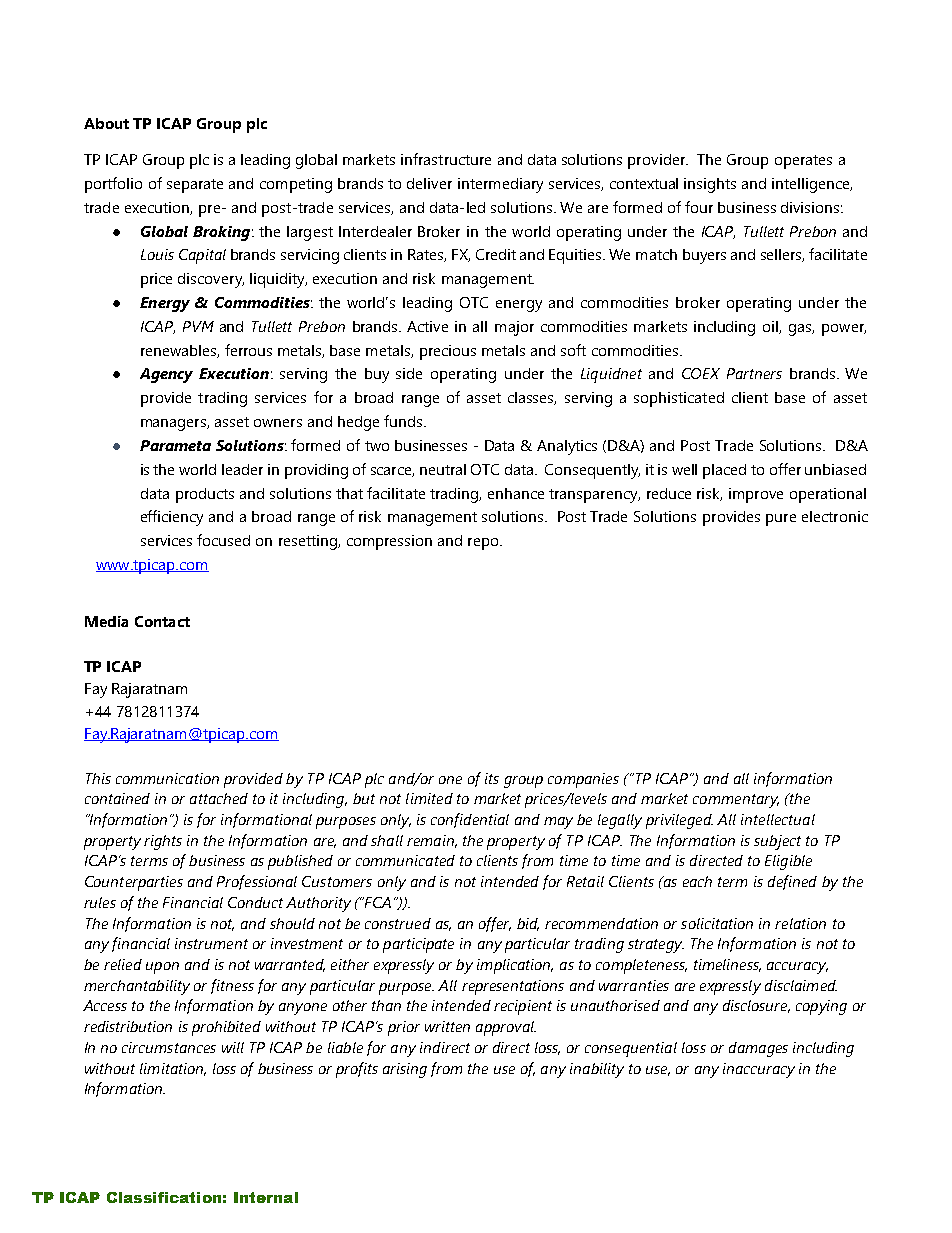 The width and height of the page is (952, 1233). What do you see at coordinates (195, 186) in the page?
I see `separate` at bounding box center [195, 186].
